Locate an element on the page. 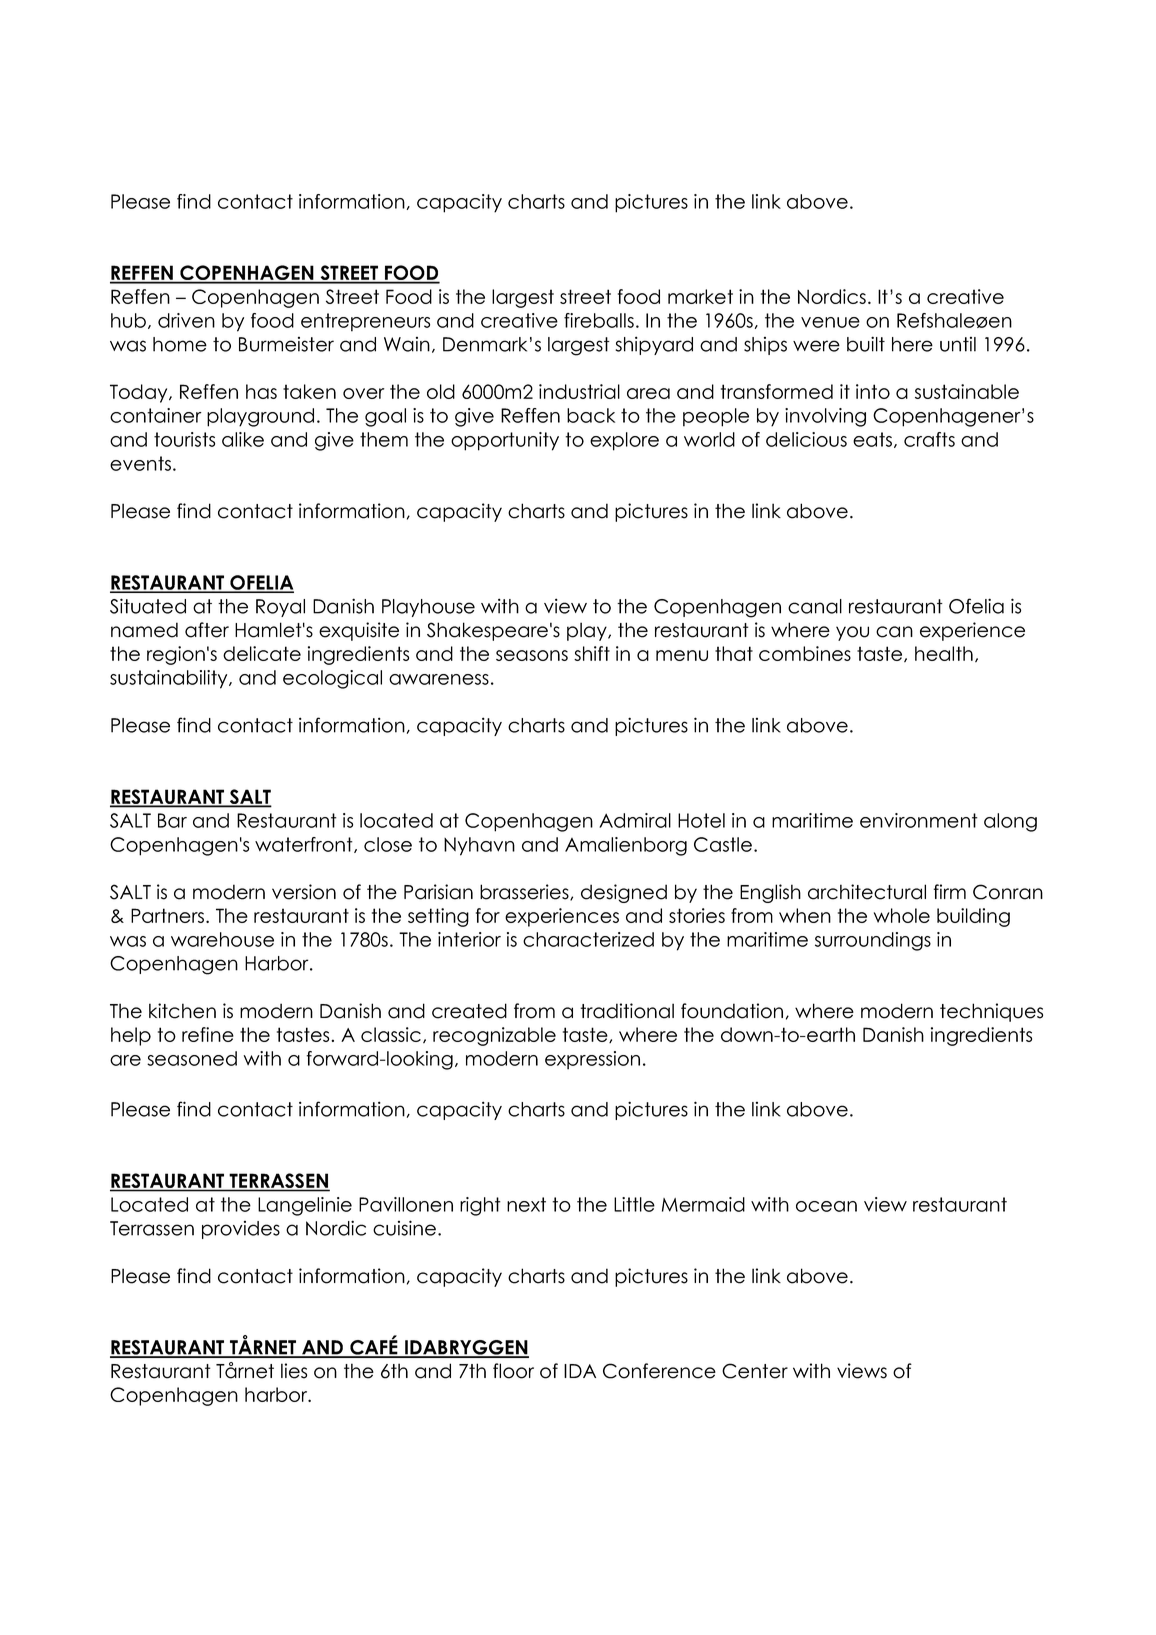  shift is located at coordinates (592, 653).
